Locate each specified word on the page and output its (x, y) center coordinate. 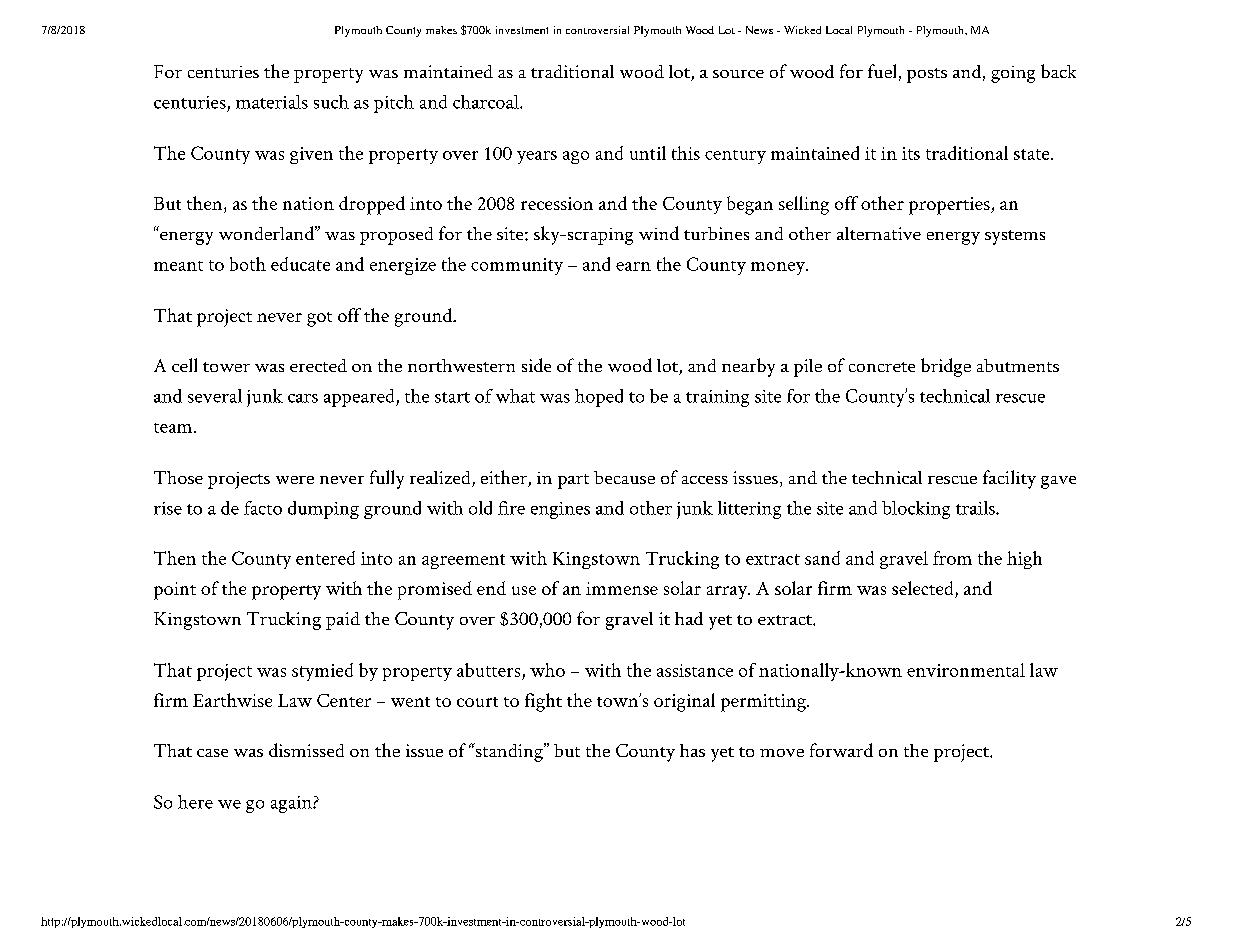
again (292, 804)
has (692, 750)
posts (927, 75)
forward (841, 750)
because (624, 477)
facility (1009, 479)
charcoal (487, 102)
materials (272, 102)
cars (303, 398)
